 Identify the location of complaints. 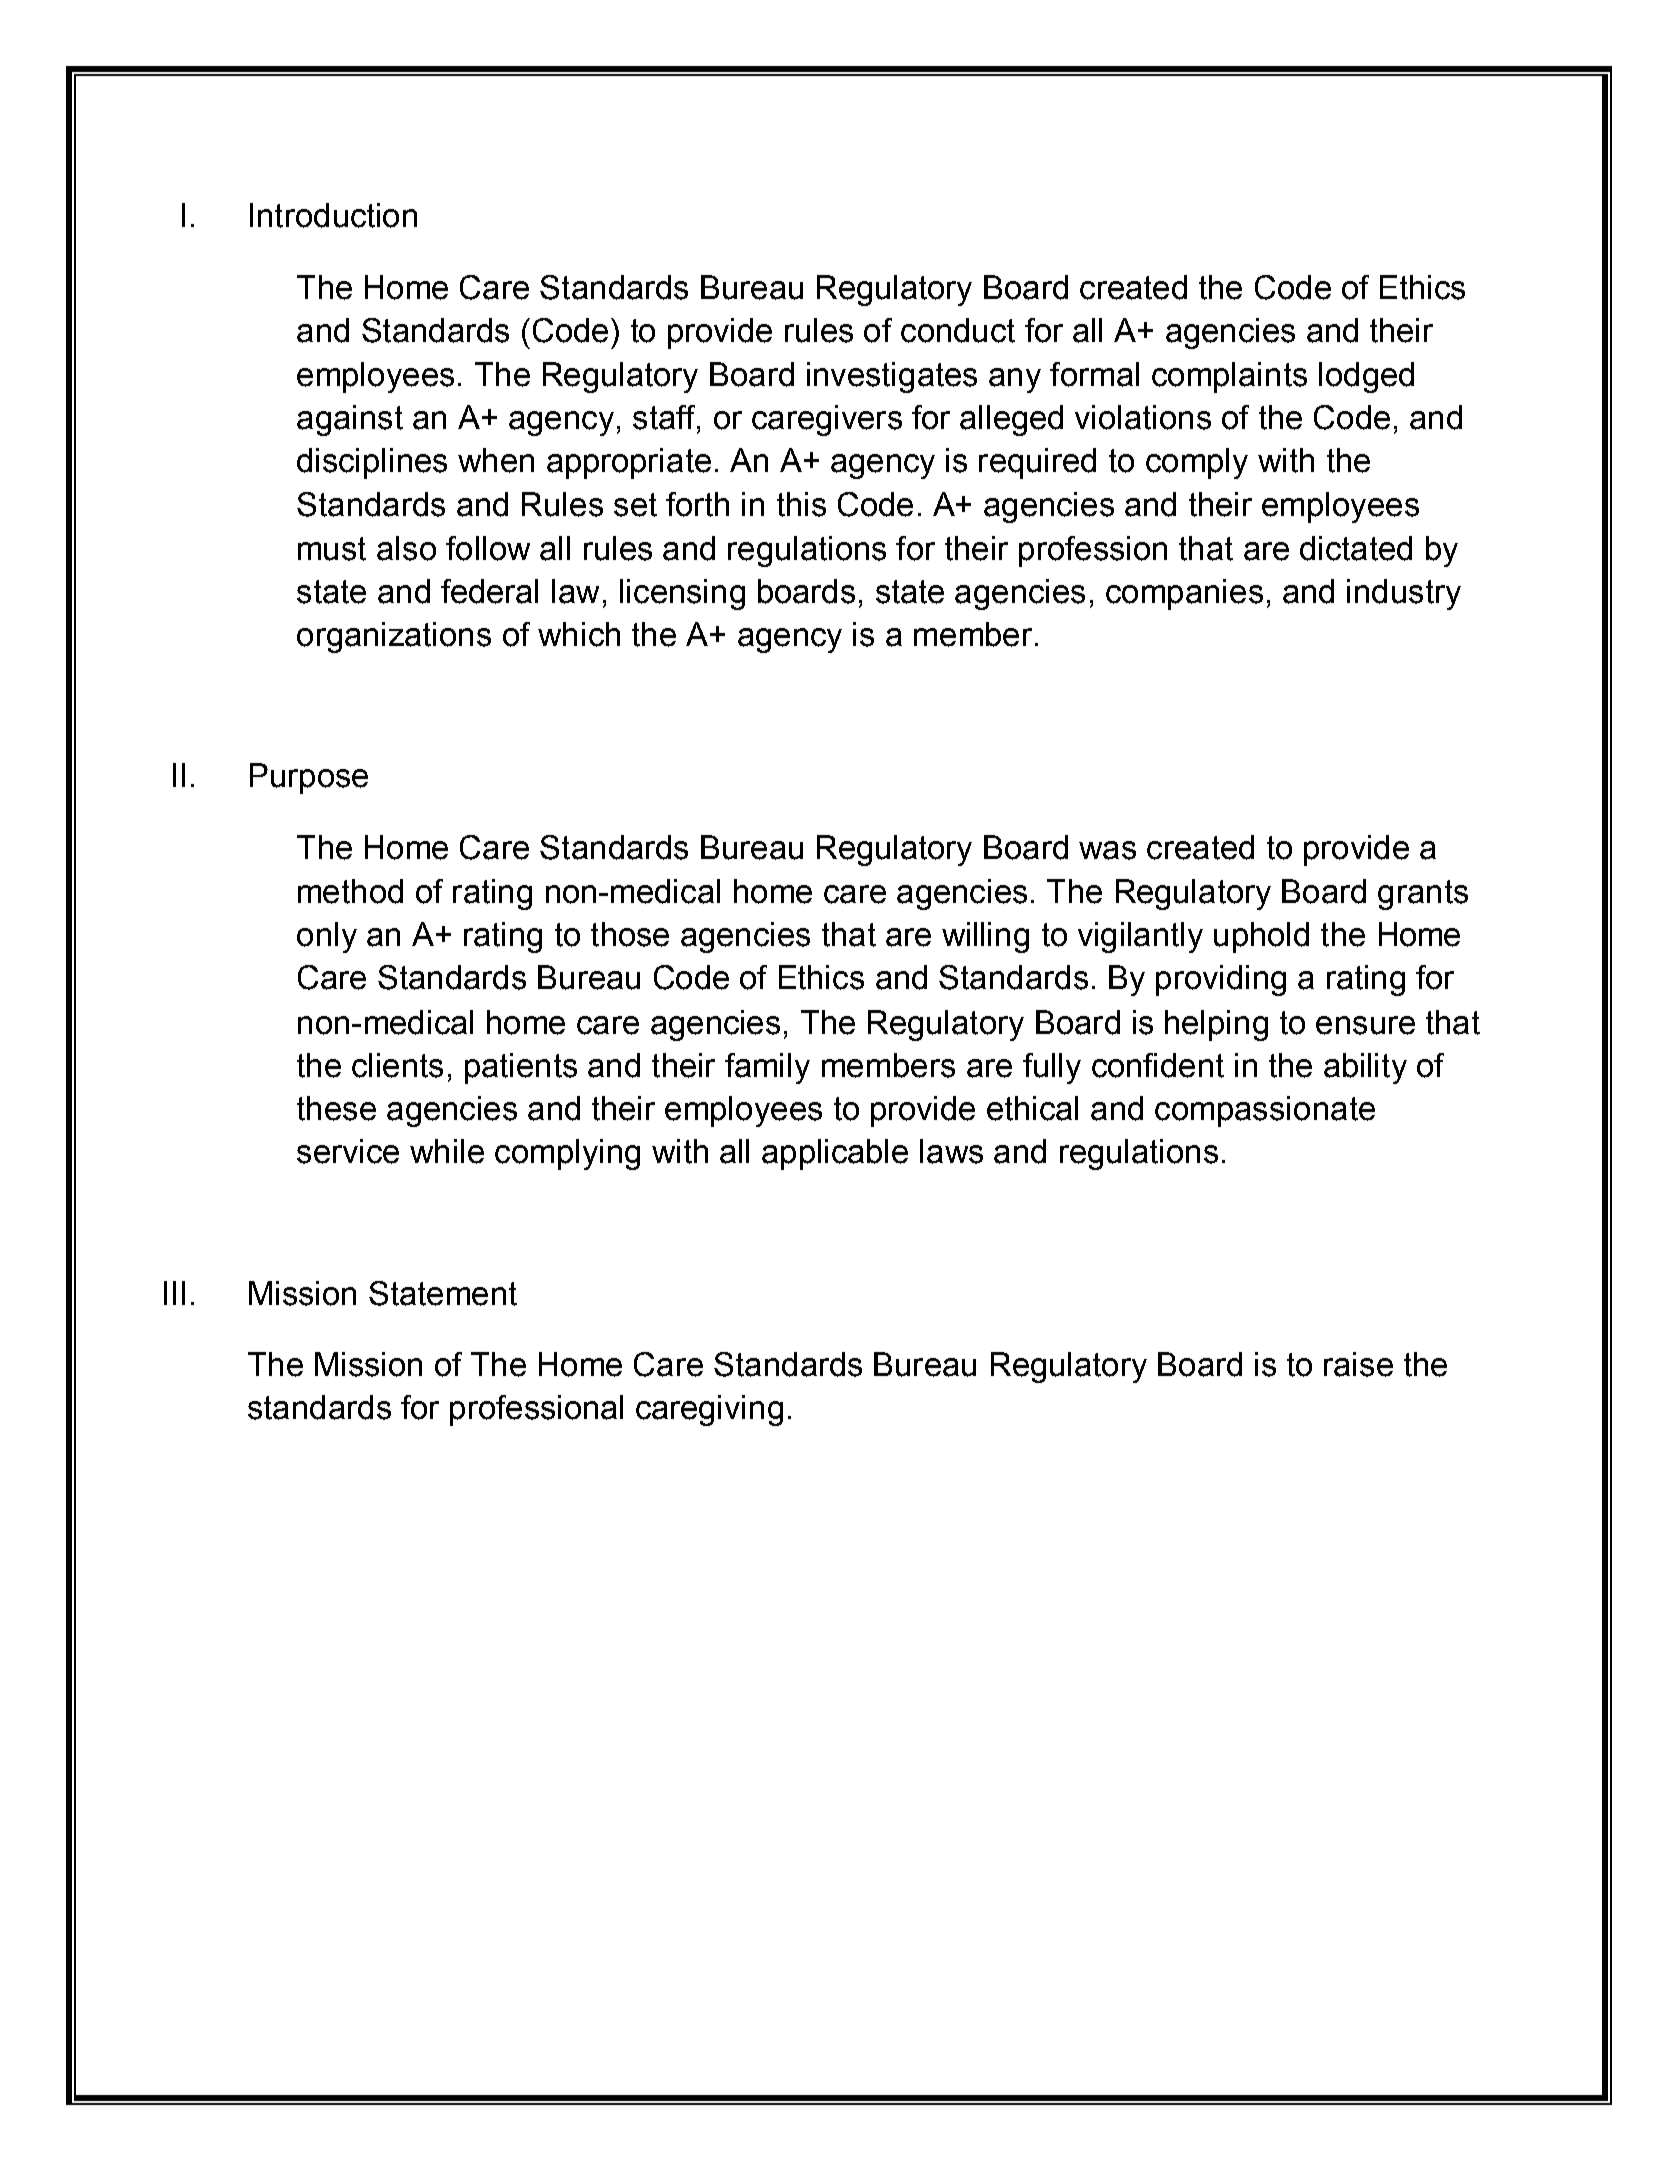
(1229, 377).
